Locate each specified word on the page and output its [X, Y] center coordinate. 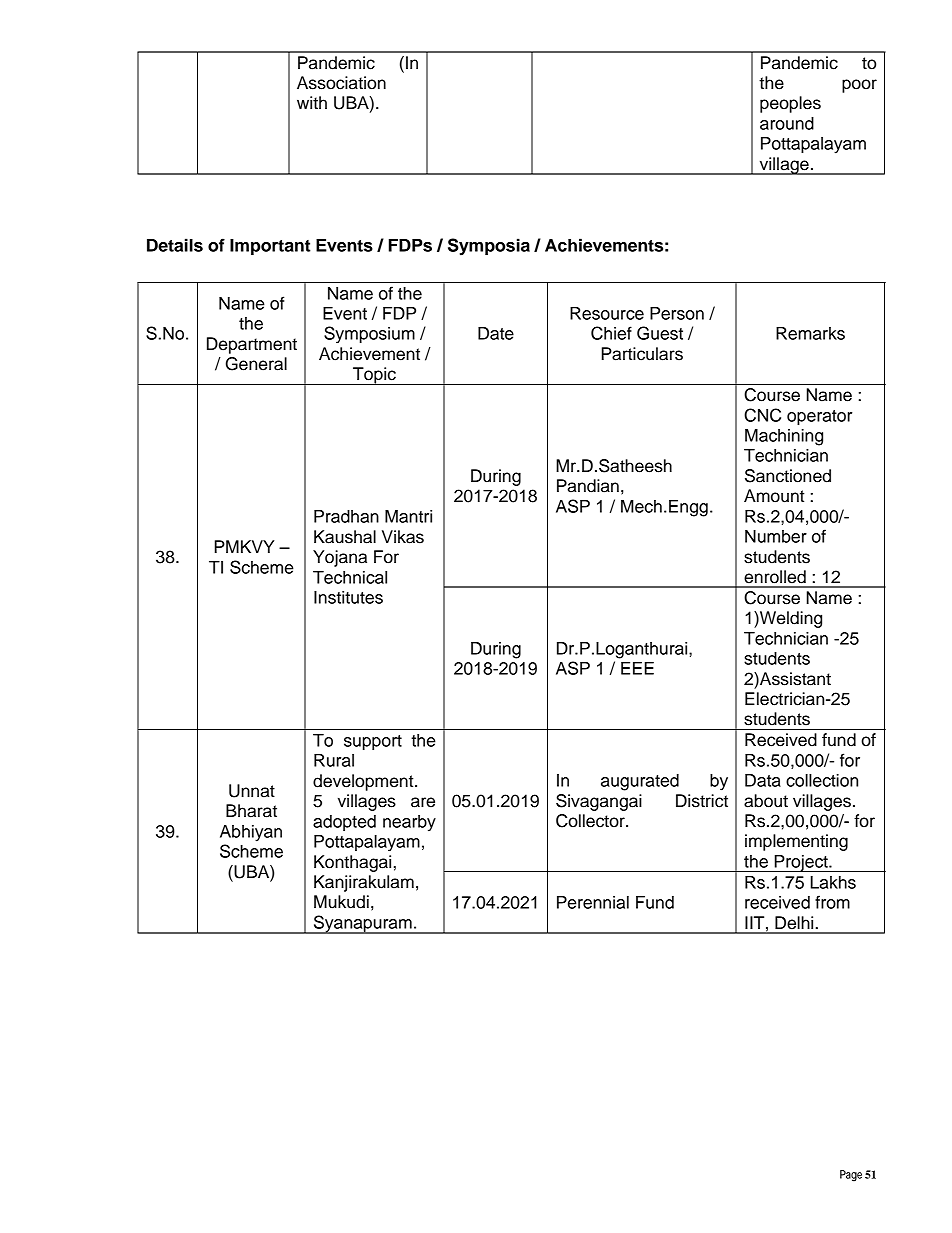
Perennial [593, 902]
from [832, 902]
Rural [334, 760]
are [423, 802]
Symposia [489, 247]
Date [496, 333]
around [787, 123]
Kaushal [345, 537]
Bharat [251, 811]
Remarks [810, 333]
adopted [344, 823]
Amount [774, 496]
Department [252, 345]
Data [763, 780]
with [312, 102]
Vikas [403, 537]
